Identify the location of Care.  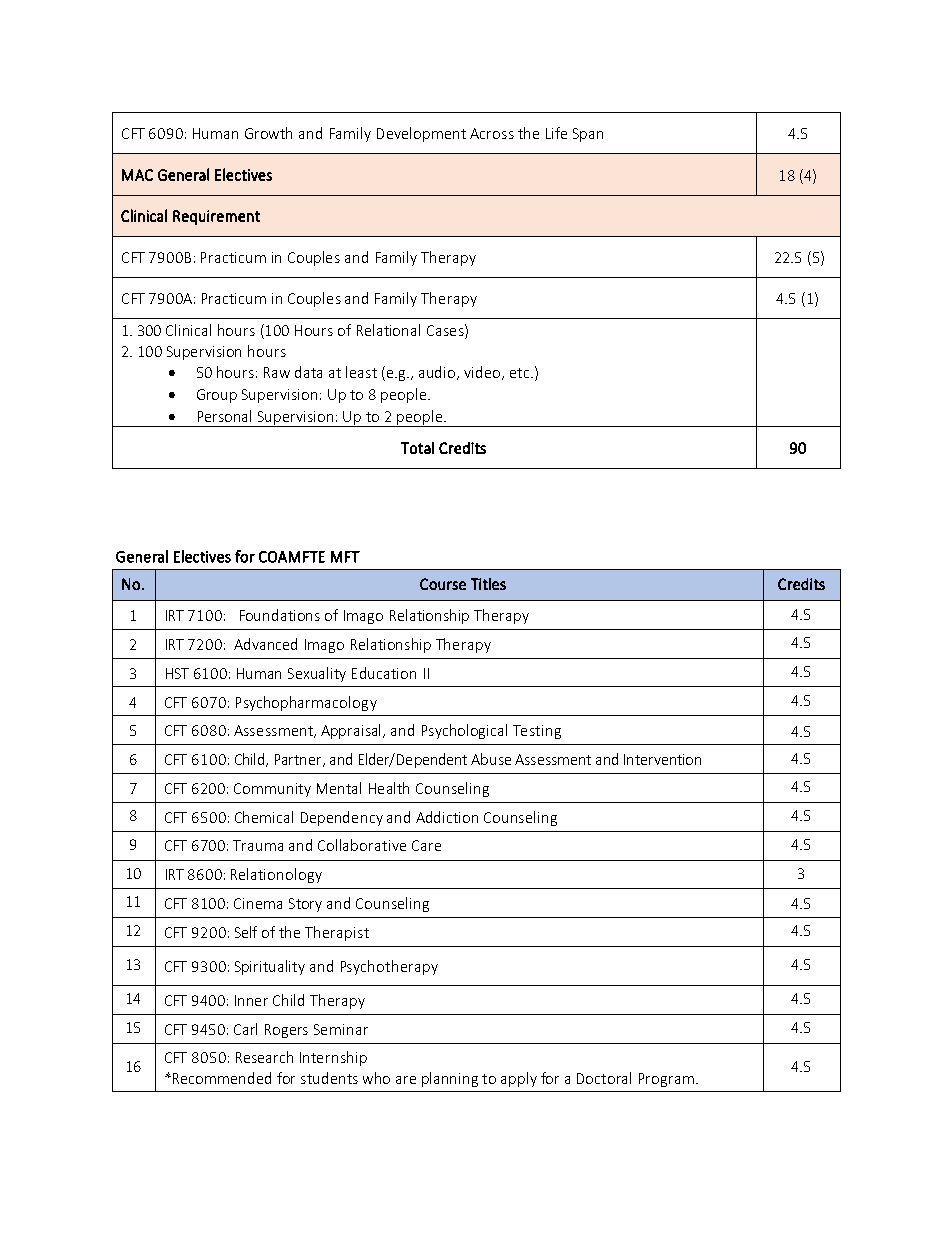
(426, 845).
